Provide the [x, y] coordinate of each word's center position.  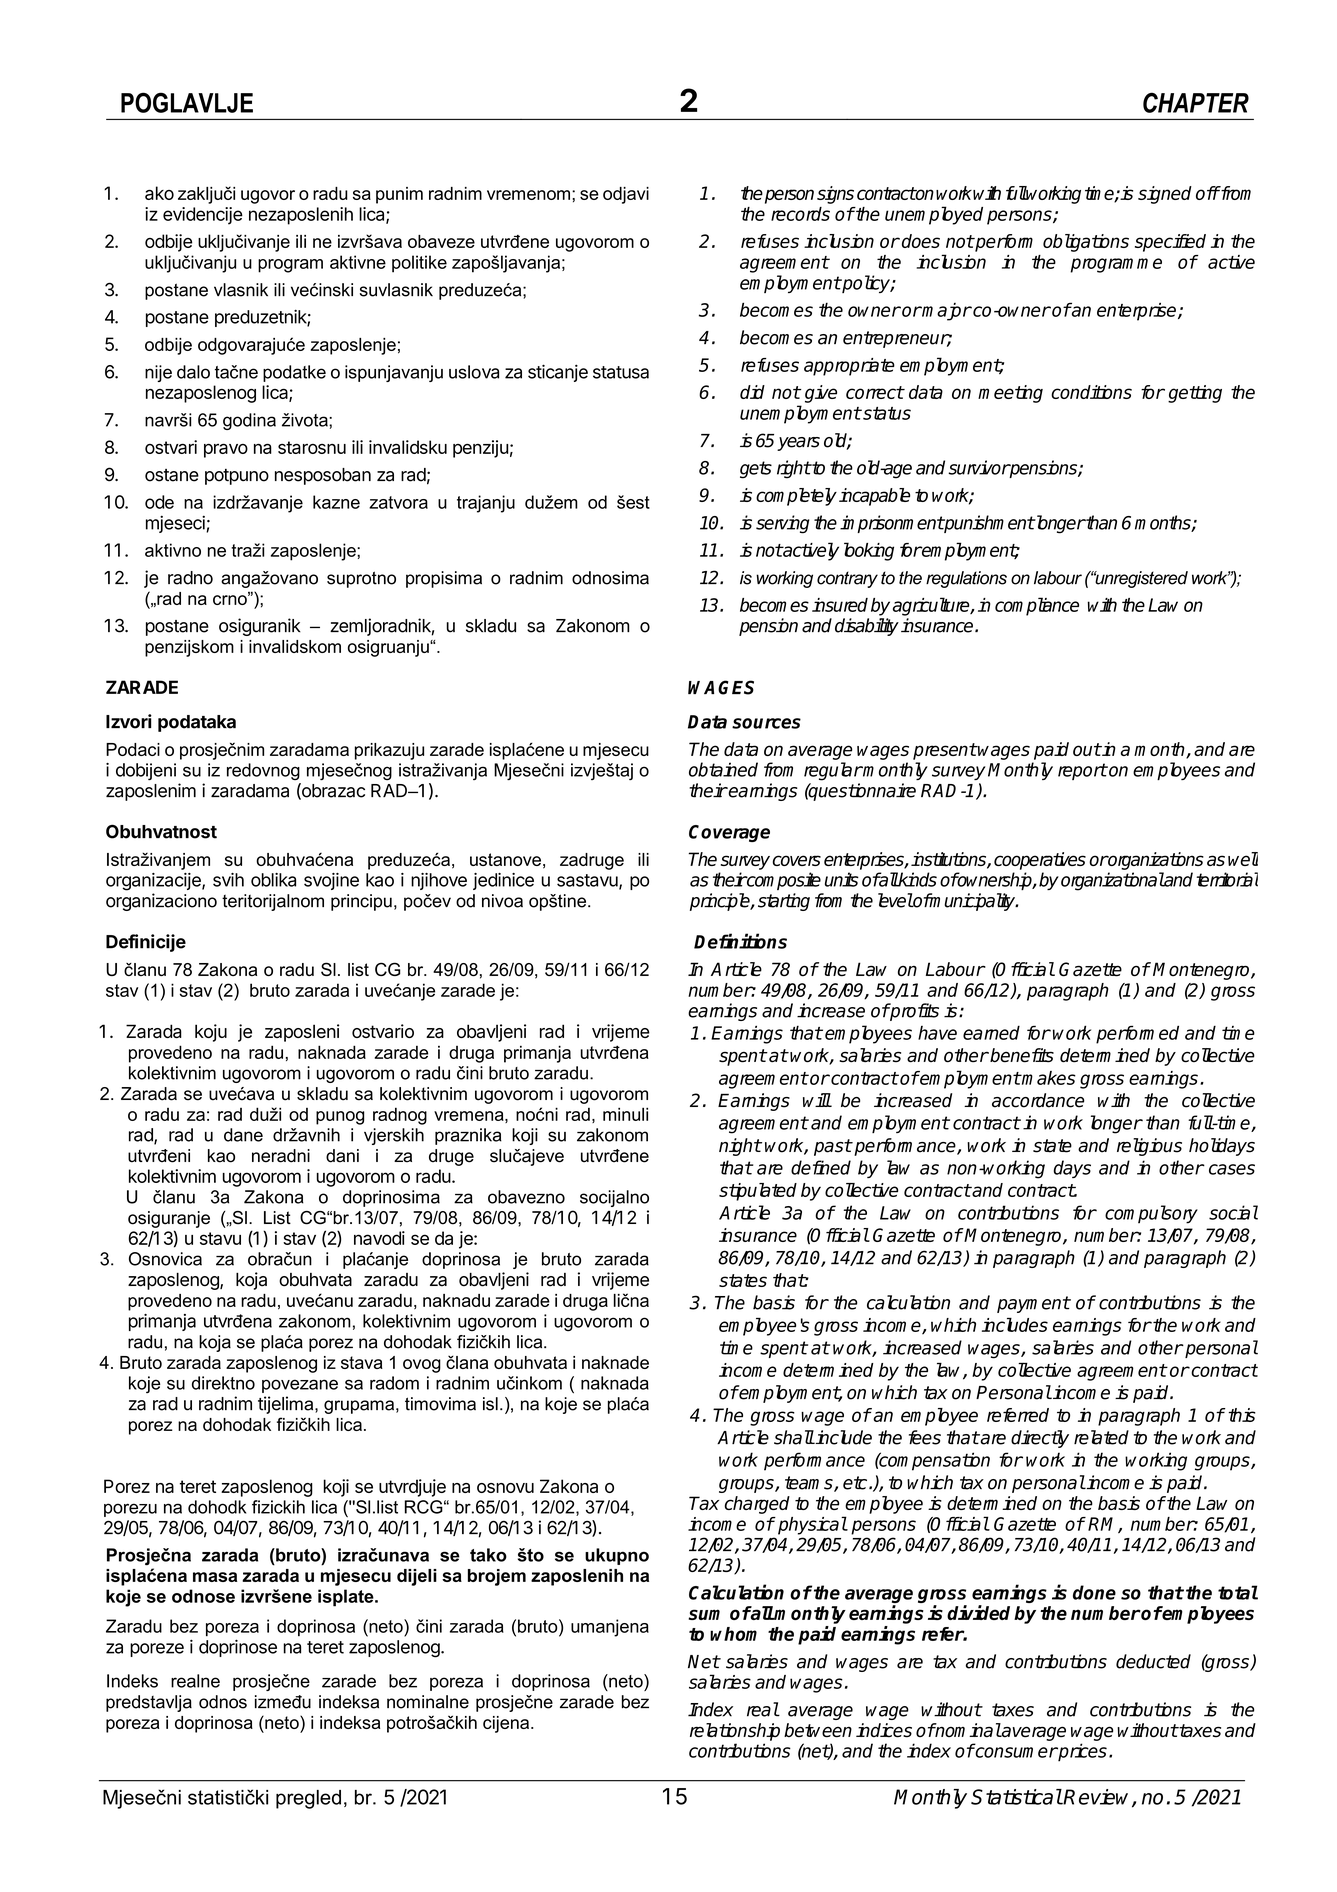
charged [757, 1505]
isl [490, 1404]
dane [243, 1135]
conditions [1091, 392]
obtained [723, 769]
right [794, 469]
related [1101, 1437]
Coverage [729, 833]
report [1082, 771]
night [740, 1147]
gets [756, 470]
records [800, 214]
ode [159, 502]
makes [1048, 1078]
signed [1165, 195]
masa [215, 1577]
